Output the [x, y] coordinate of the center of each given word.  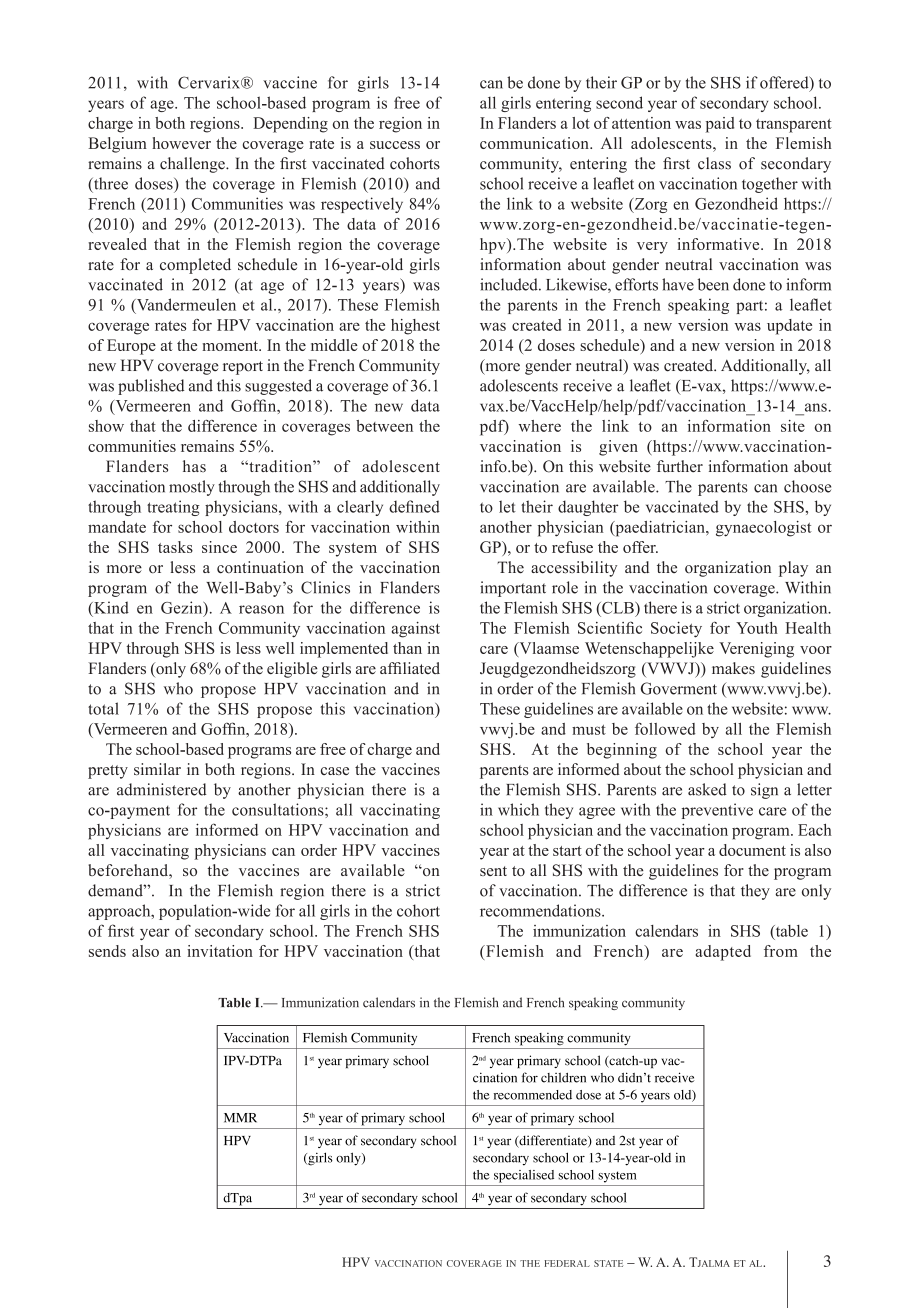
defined [414, 506]
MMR [240, 1118]
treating [173, 508]
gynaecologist [764, 529]
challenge [193, 165]
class [714, 163]
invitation [220, 951]
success [395, 145]
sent [493, 871]
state [608, 1263]
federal [567, 1263]
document [752, 850]
